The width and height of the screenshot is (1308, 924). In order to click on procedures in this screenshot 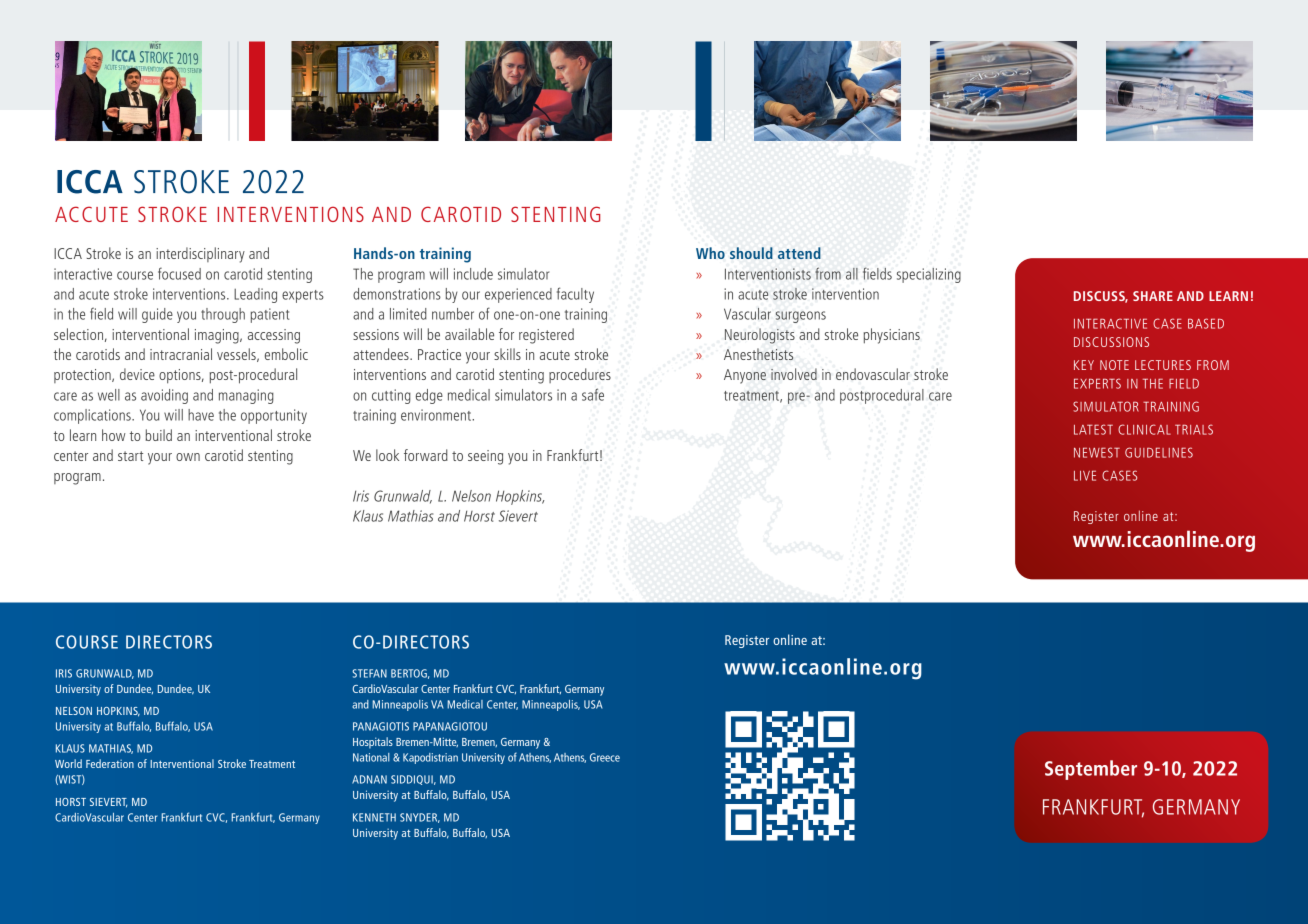, I will do `click(580, 375)`.
